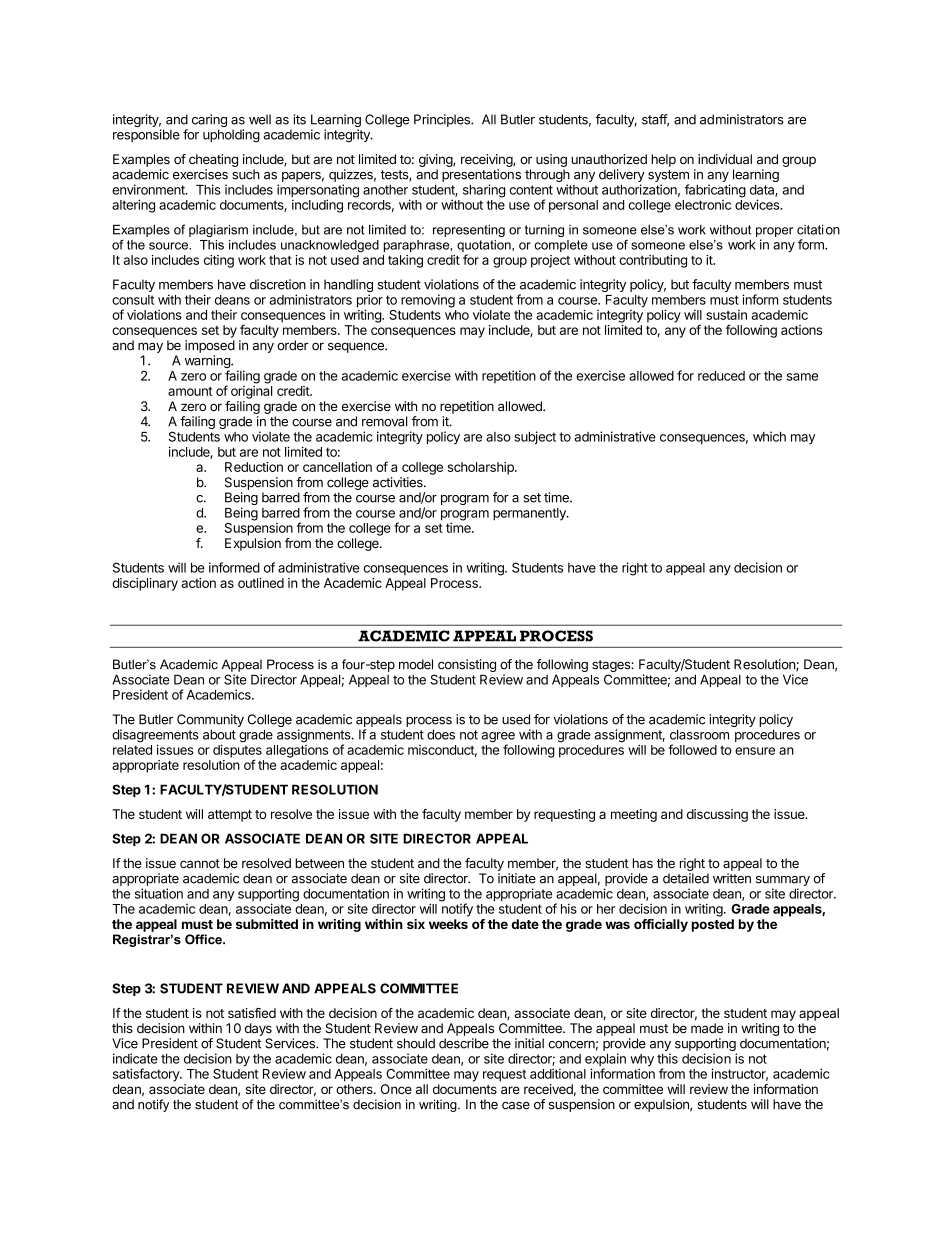  I want to click on presentations, so click(481, 175).
